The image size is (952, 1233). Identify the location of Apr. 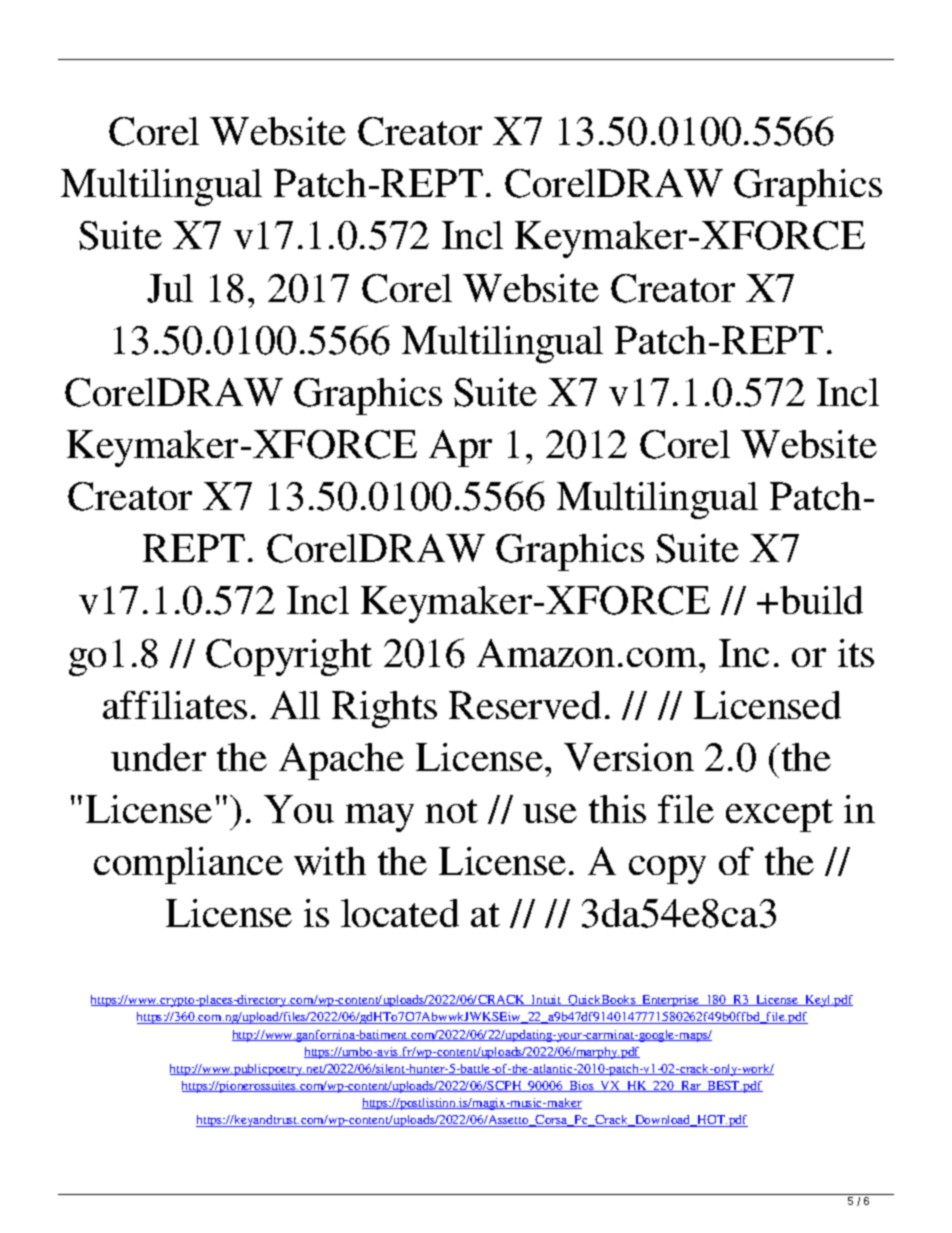
(460, 448).
